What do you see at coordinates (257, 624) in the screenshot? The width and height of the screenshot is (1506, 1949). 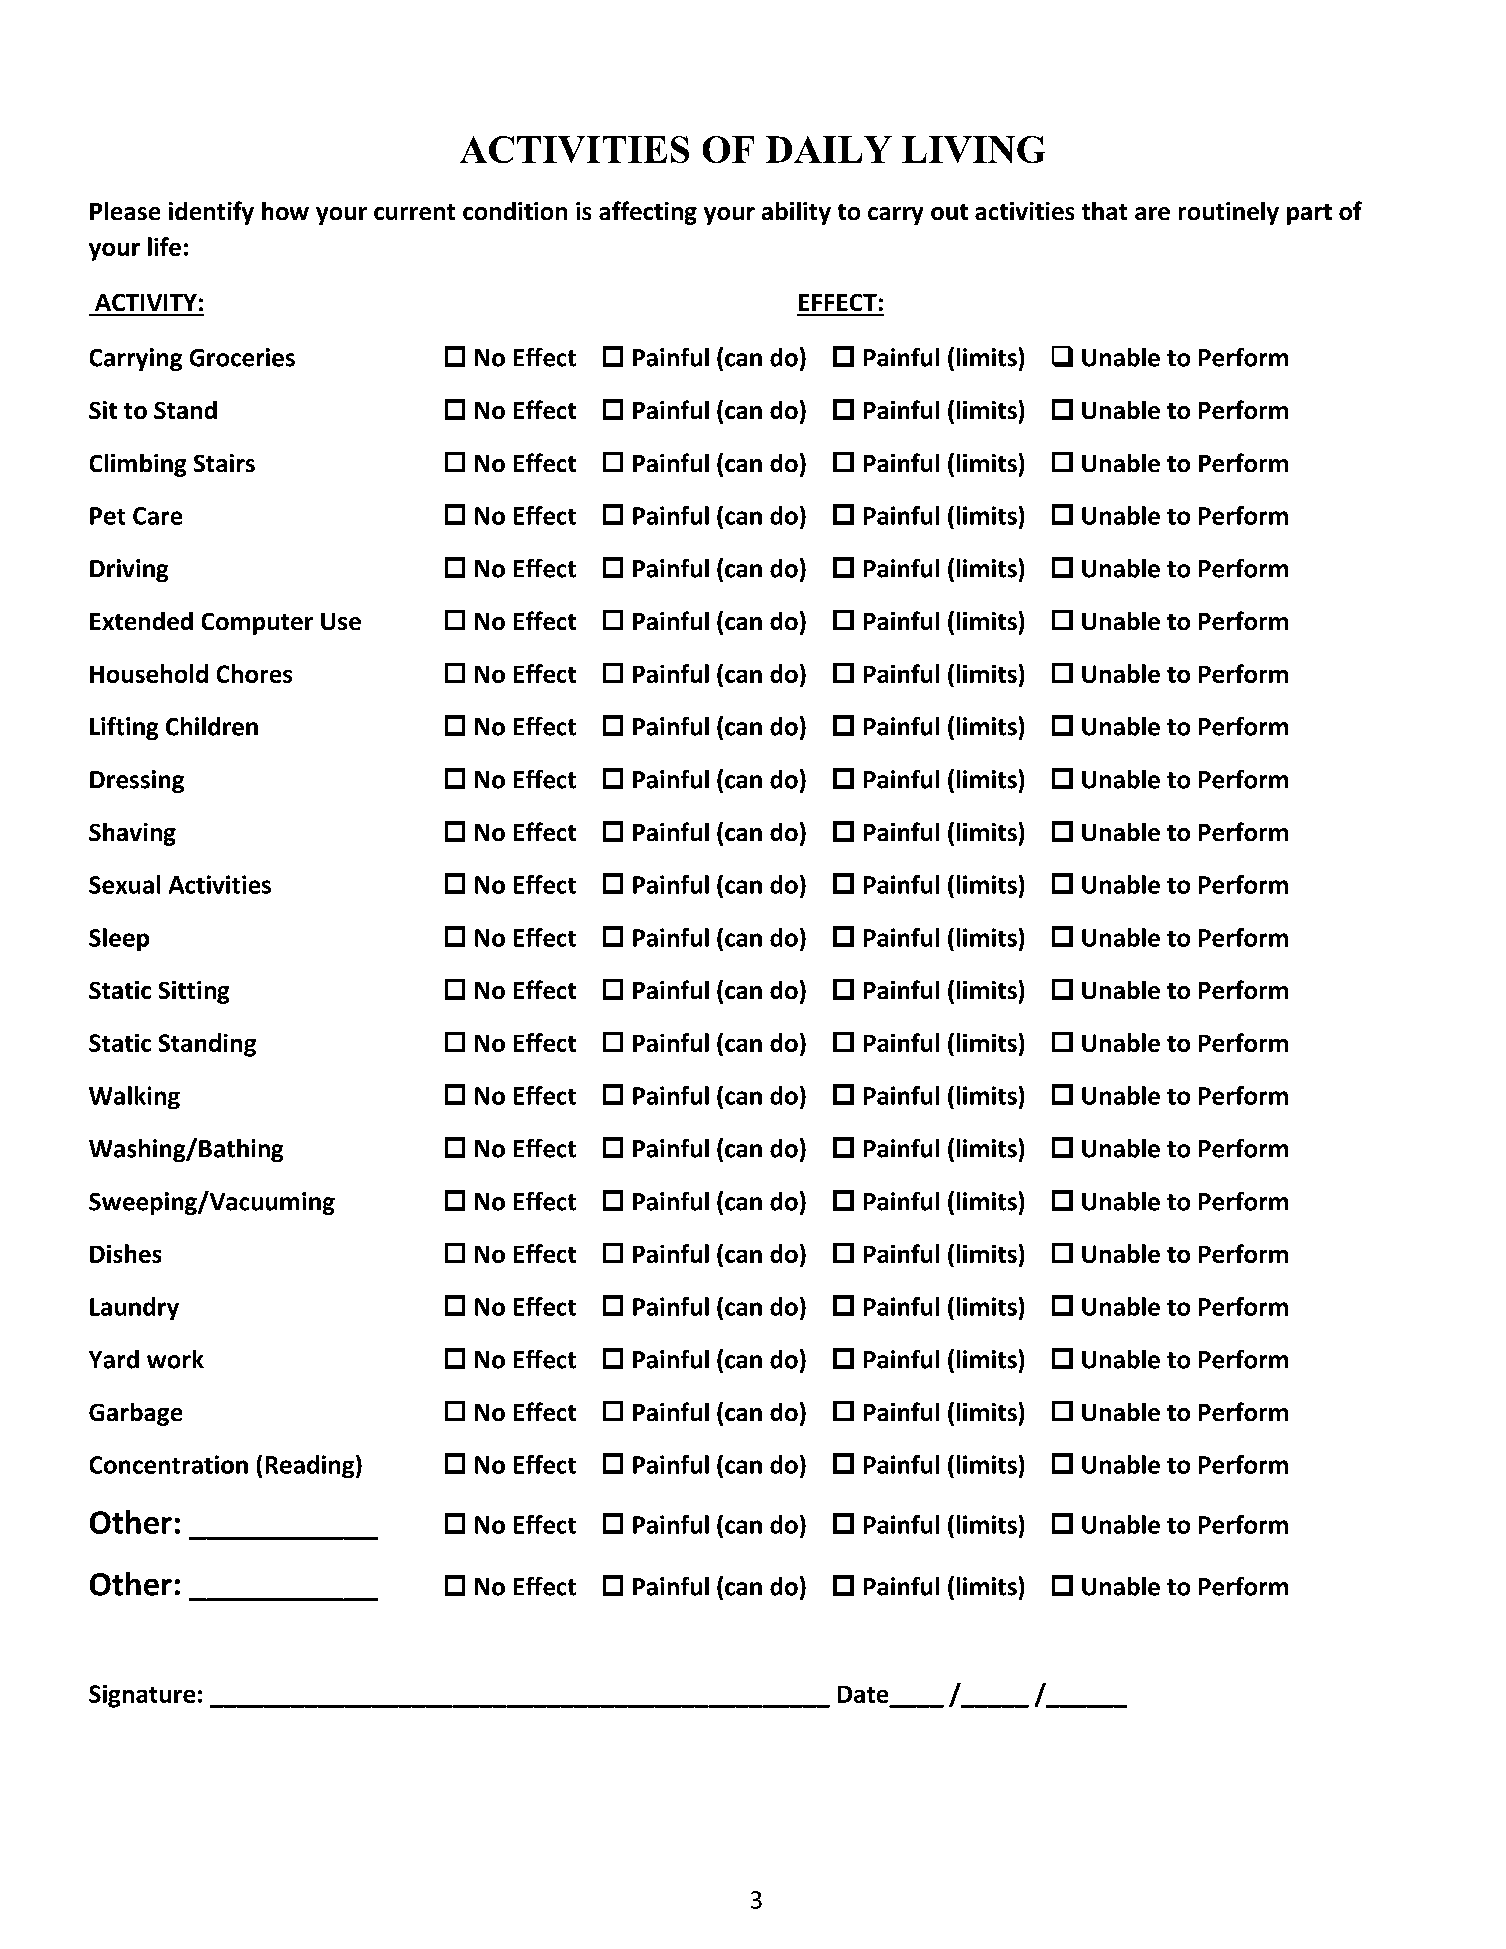 I see `Computer` at bounding box center [257, 624].
